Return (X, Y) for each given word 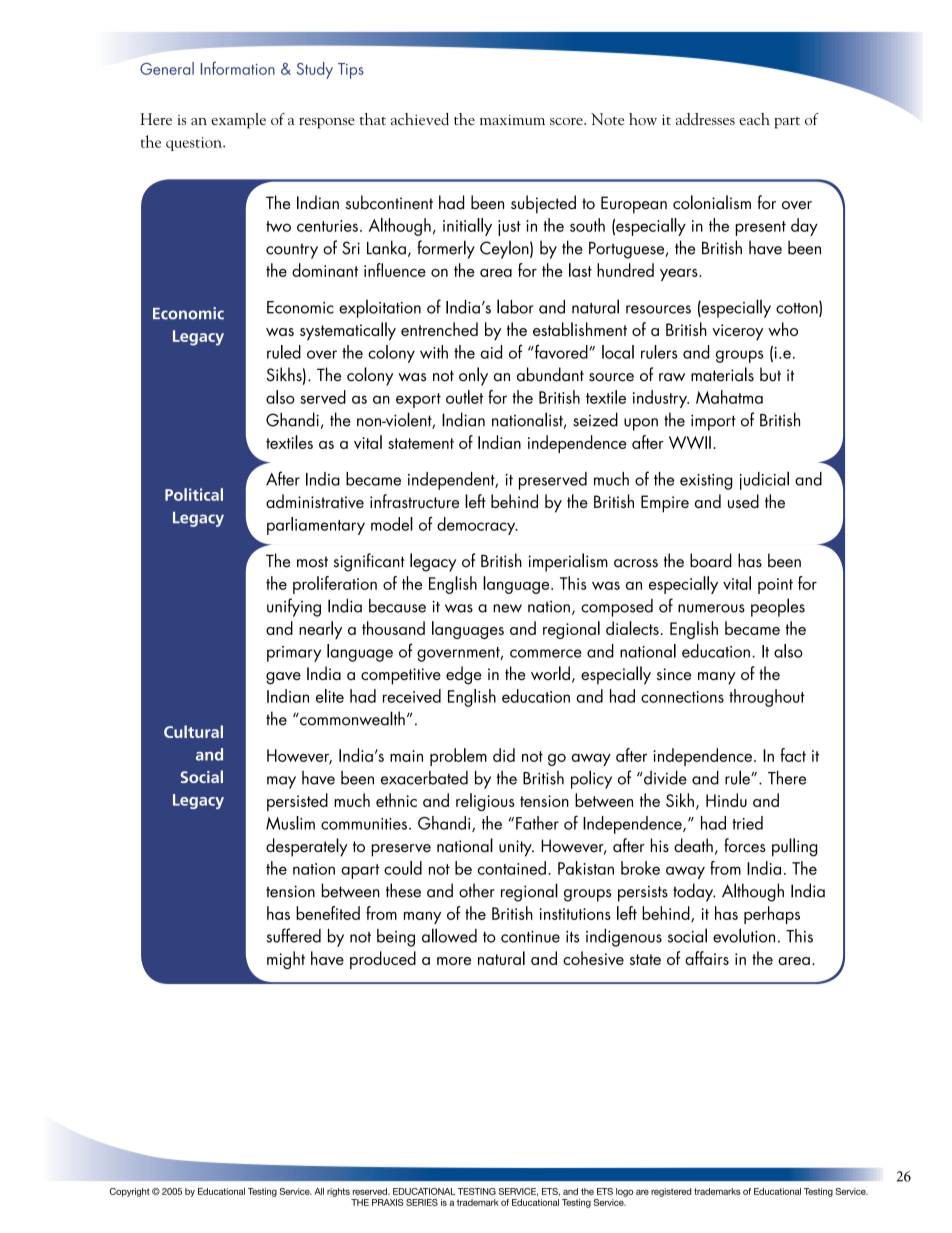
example (238, 121)
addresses (705, 119)
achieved (420, 119)
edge (464, 675)
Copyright (130, 1192)
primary (294, 654)
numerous (711, 608)
